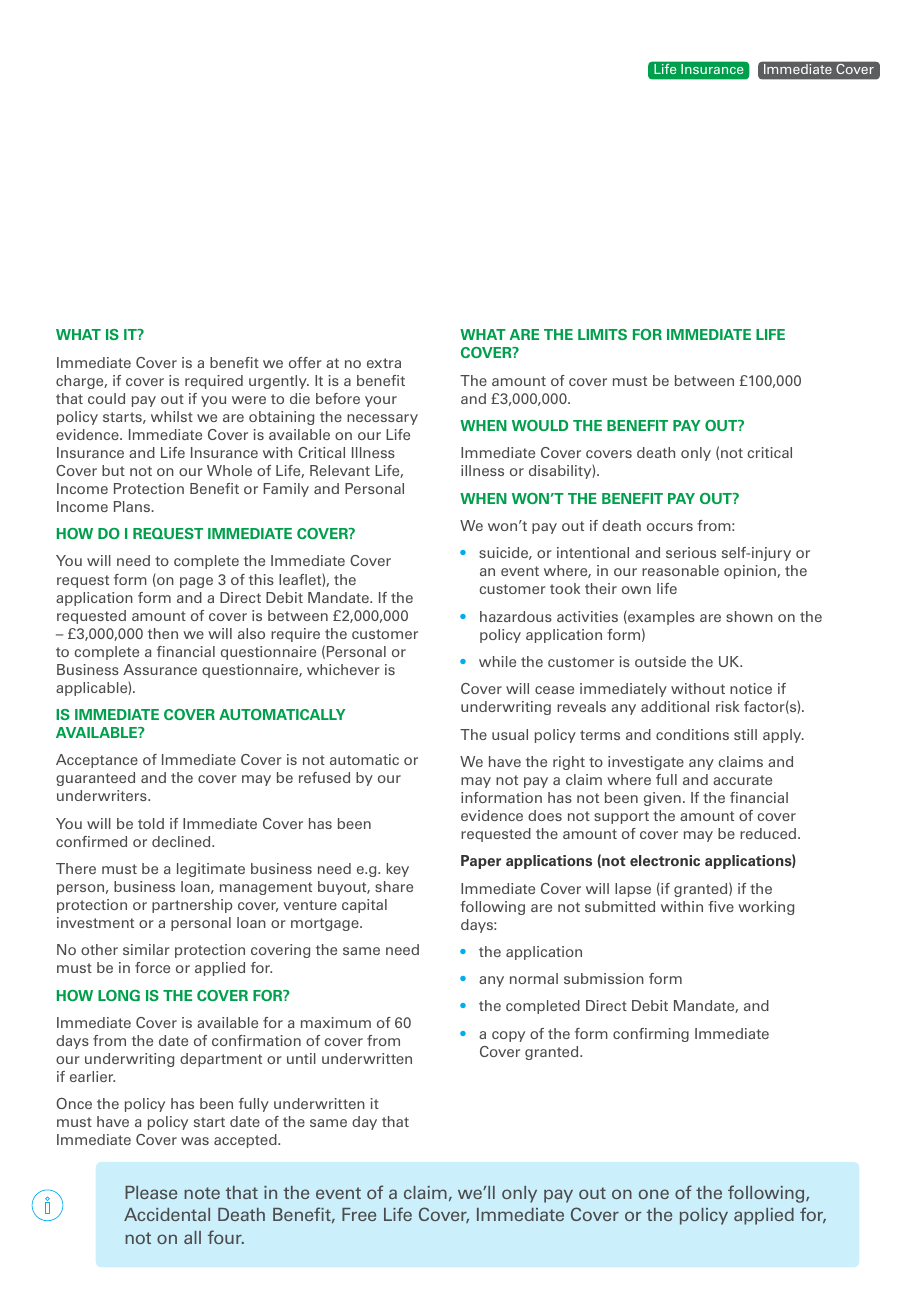 The image size is (924, 1308). Describe the element at coordinates (324, 777) in the screenshot. I see `refused` at that location.
